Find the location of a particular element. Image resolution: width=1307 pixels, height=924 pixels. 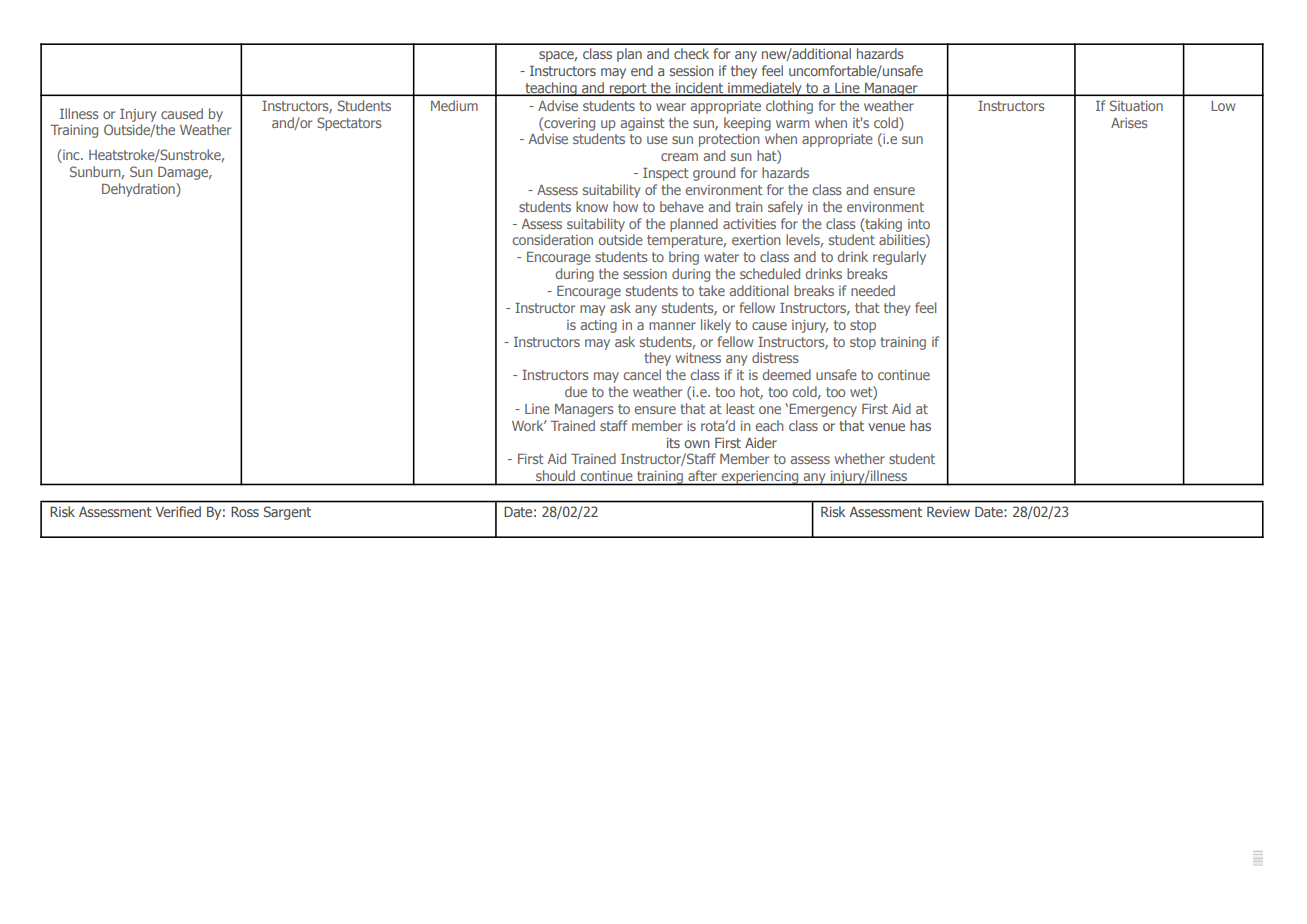

end is located at coordinates (642, 70).
